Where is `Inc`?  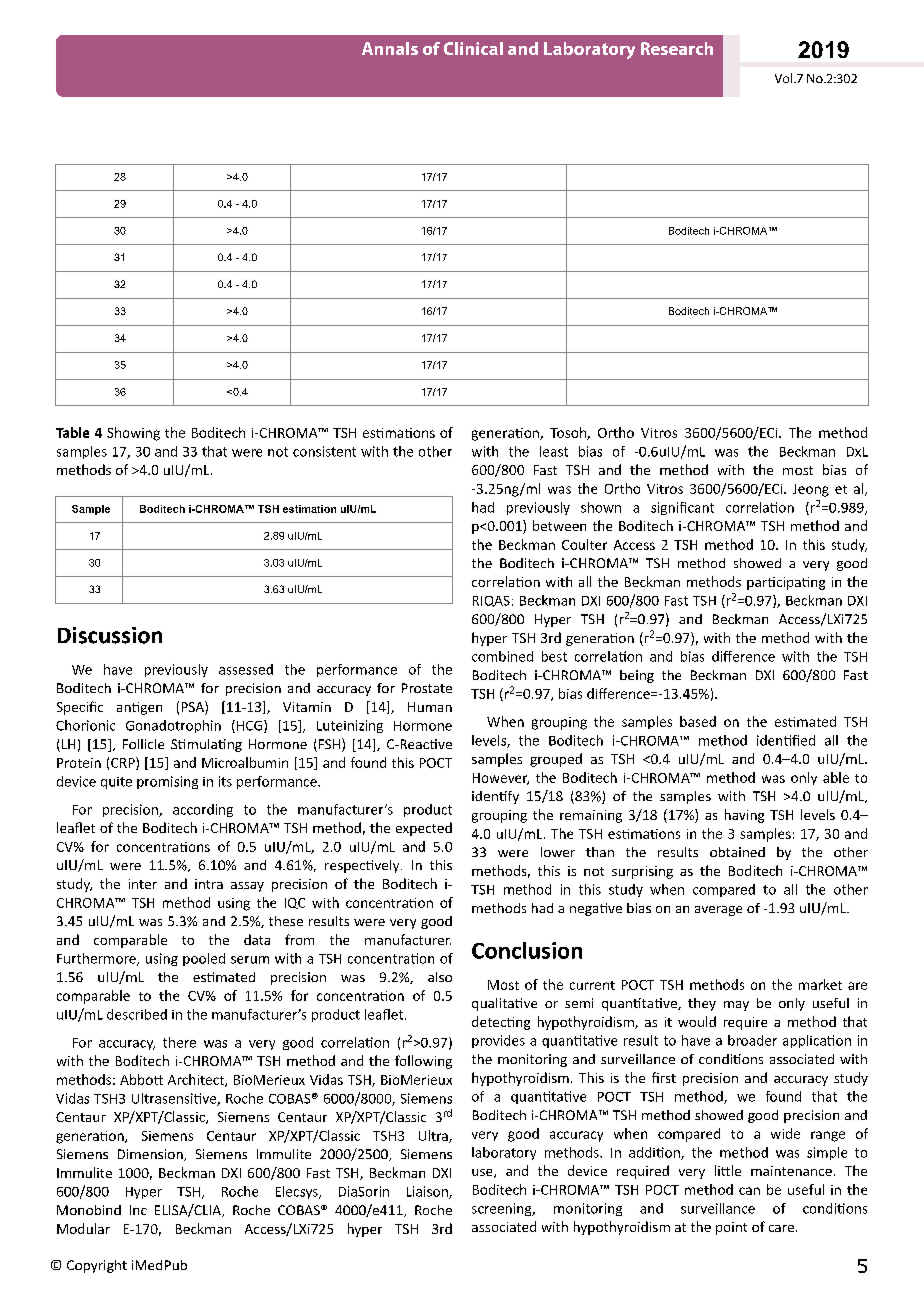
Inc is located at coordinates (138, 1210).
